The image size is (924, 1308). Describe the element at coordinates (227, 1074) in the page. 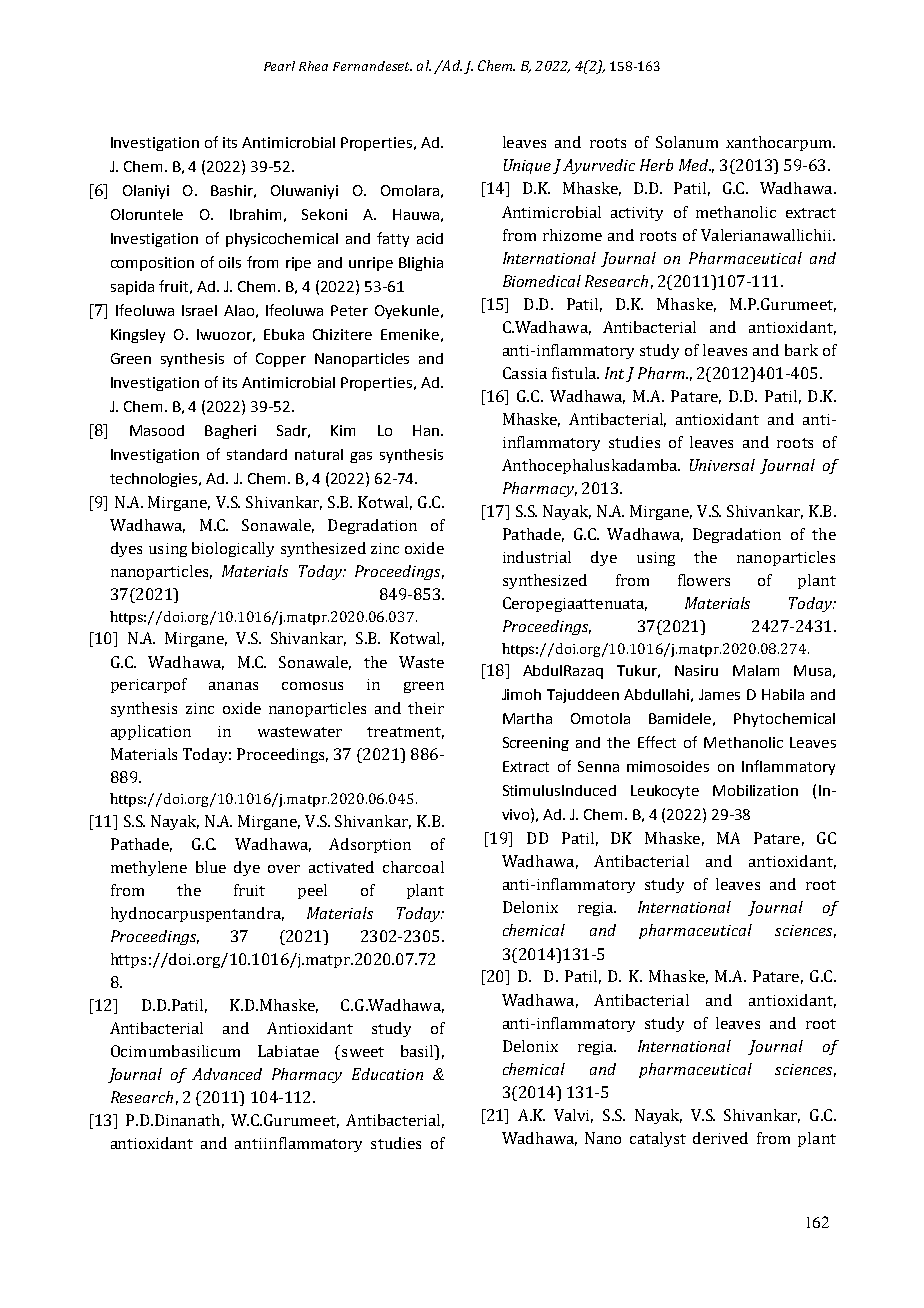

I see `Advanced` at that location.
